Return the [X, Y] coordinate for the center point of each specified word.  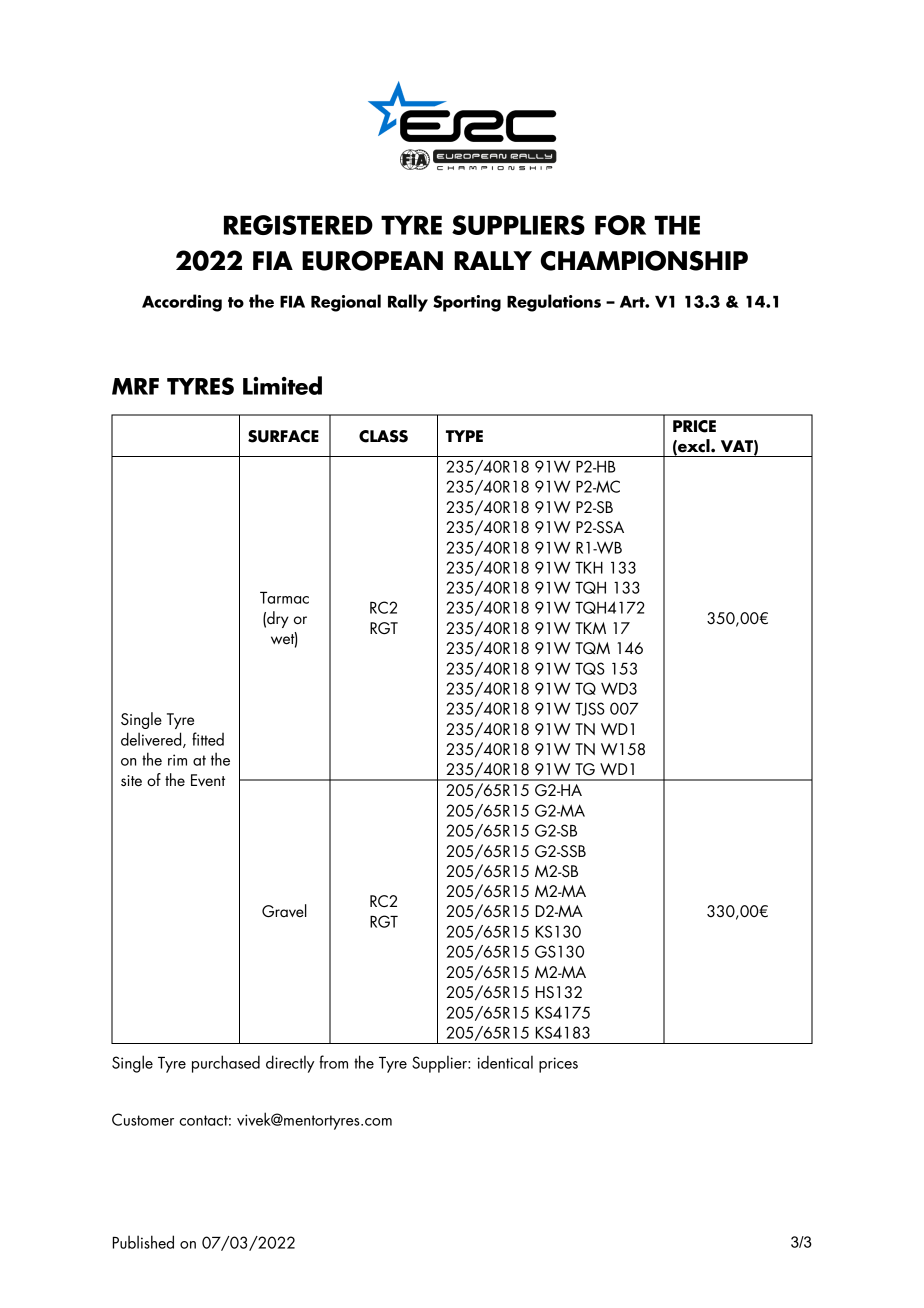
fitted [208, 739]
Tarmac [284, 598]
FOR [620, 225]
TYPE [464, 436]
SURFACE [283, 436]
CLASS [383, 436]
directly [290, 1064]
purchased [226, 1064]
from [333, 1062]
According [182, 303]
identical [505, 1062]
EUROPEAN [372, 260]
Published [143, 1242]
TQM [592, 648]
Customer [143, 1119]
